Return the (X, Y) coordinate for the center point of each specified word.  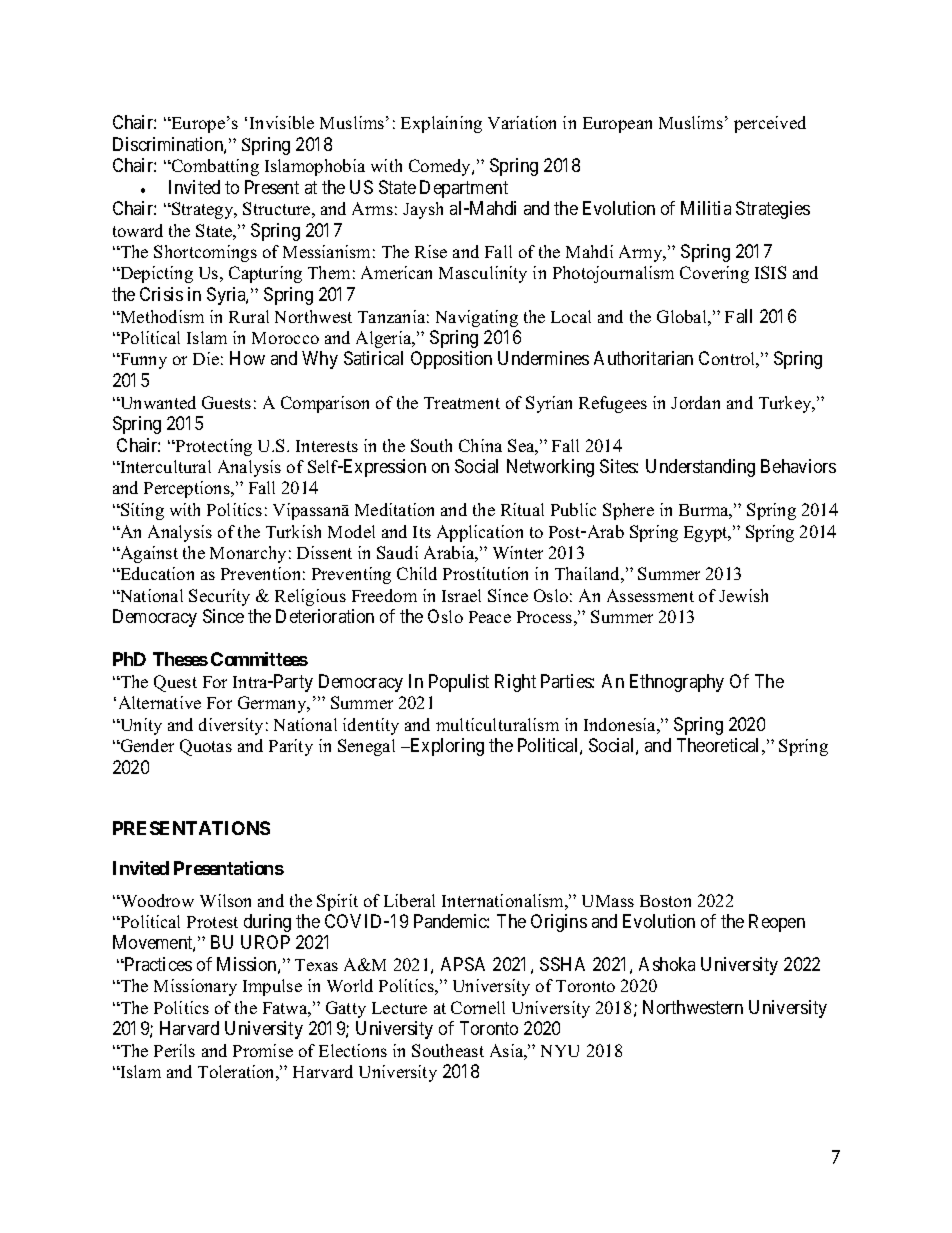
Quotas (206, 747)
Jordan (695, 402)
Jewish (743, 595)
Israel (461, 595)
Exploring (446, 747)
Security (219, 597)
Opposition (451, 360)
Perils (174, 1050)
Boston (665, 901)
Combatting (214, 167)
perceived (770, 124)
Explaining (441, 124)
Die (206, 358)
